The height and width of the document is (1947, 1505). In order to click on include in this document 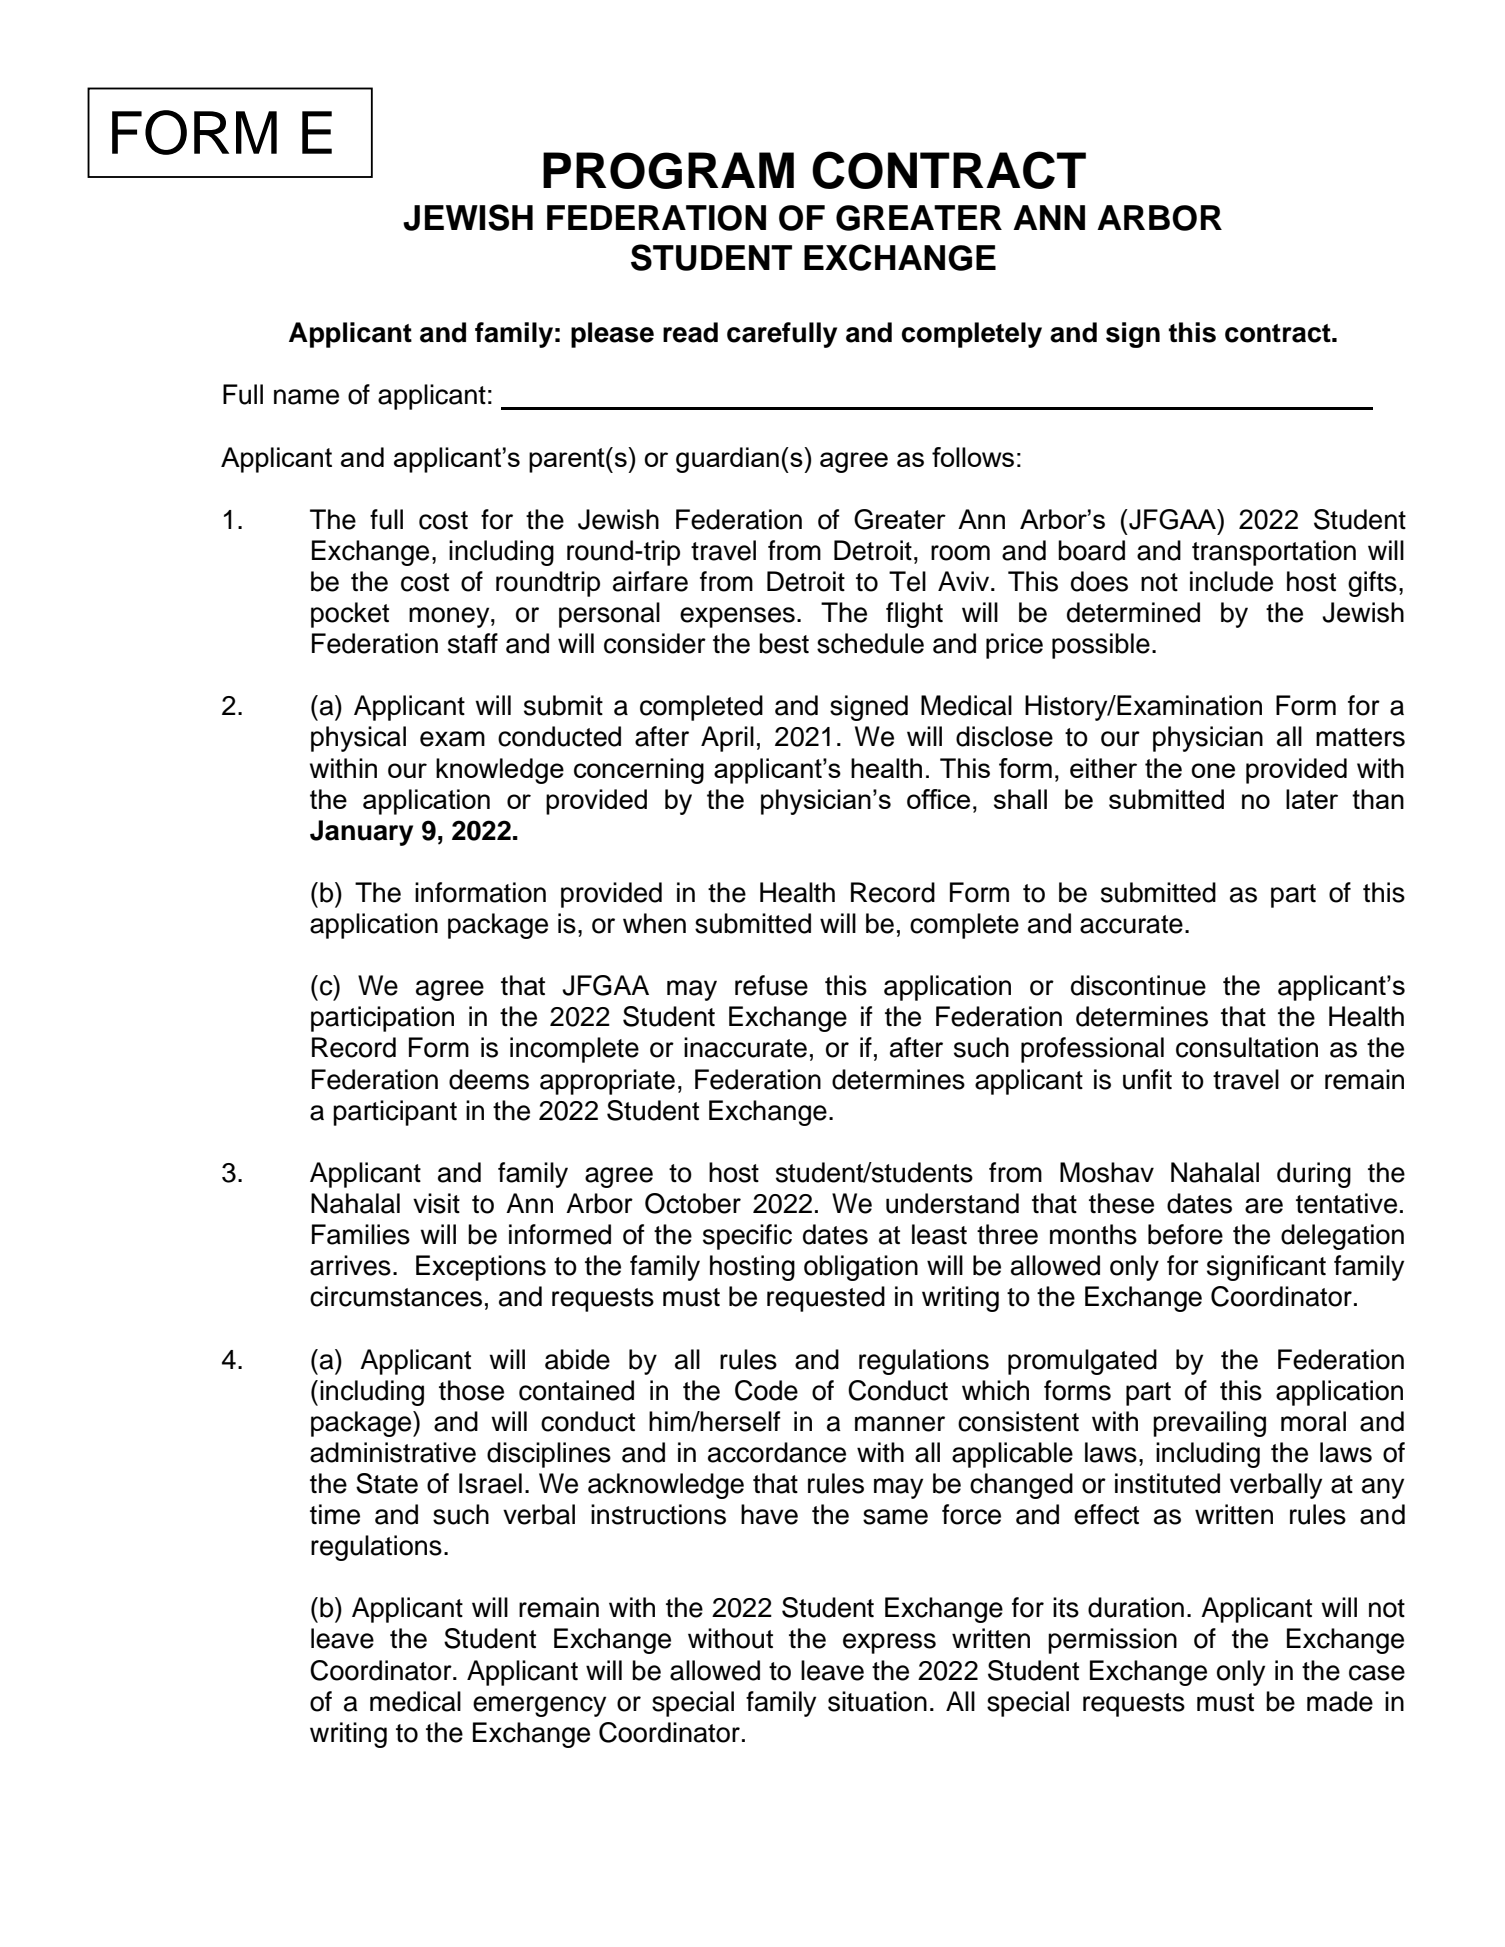, I will do `click(1231, 581)`.
